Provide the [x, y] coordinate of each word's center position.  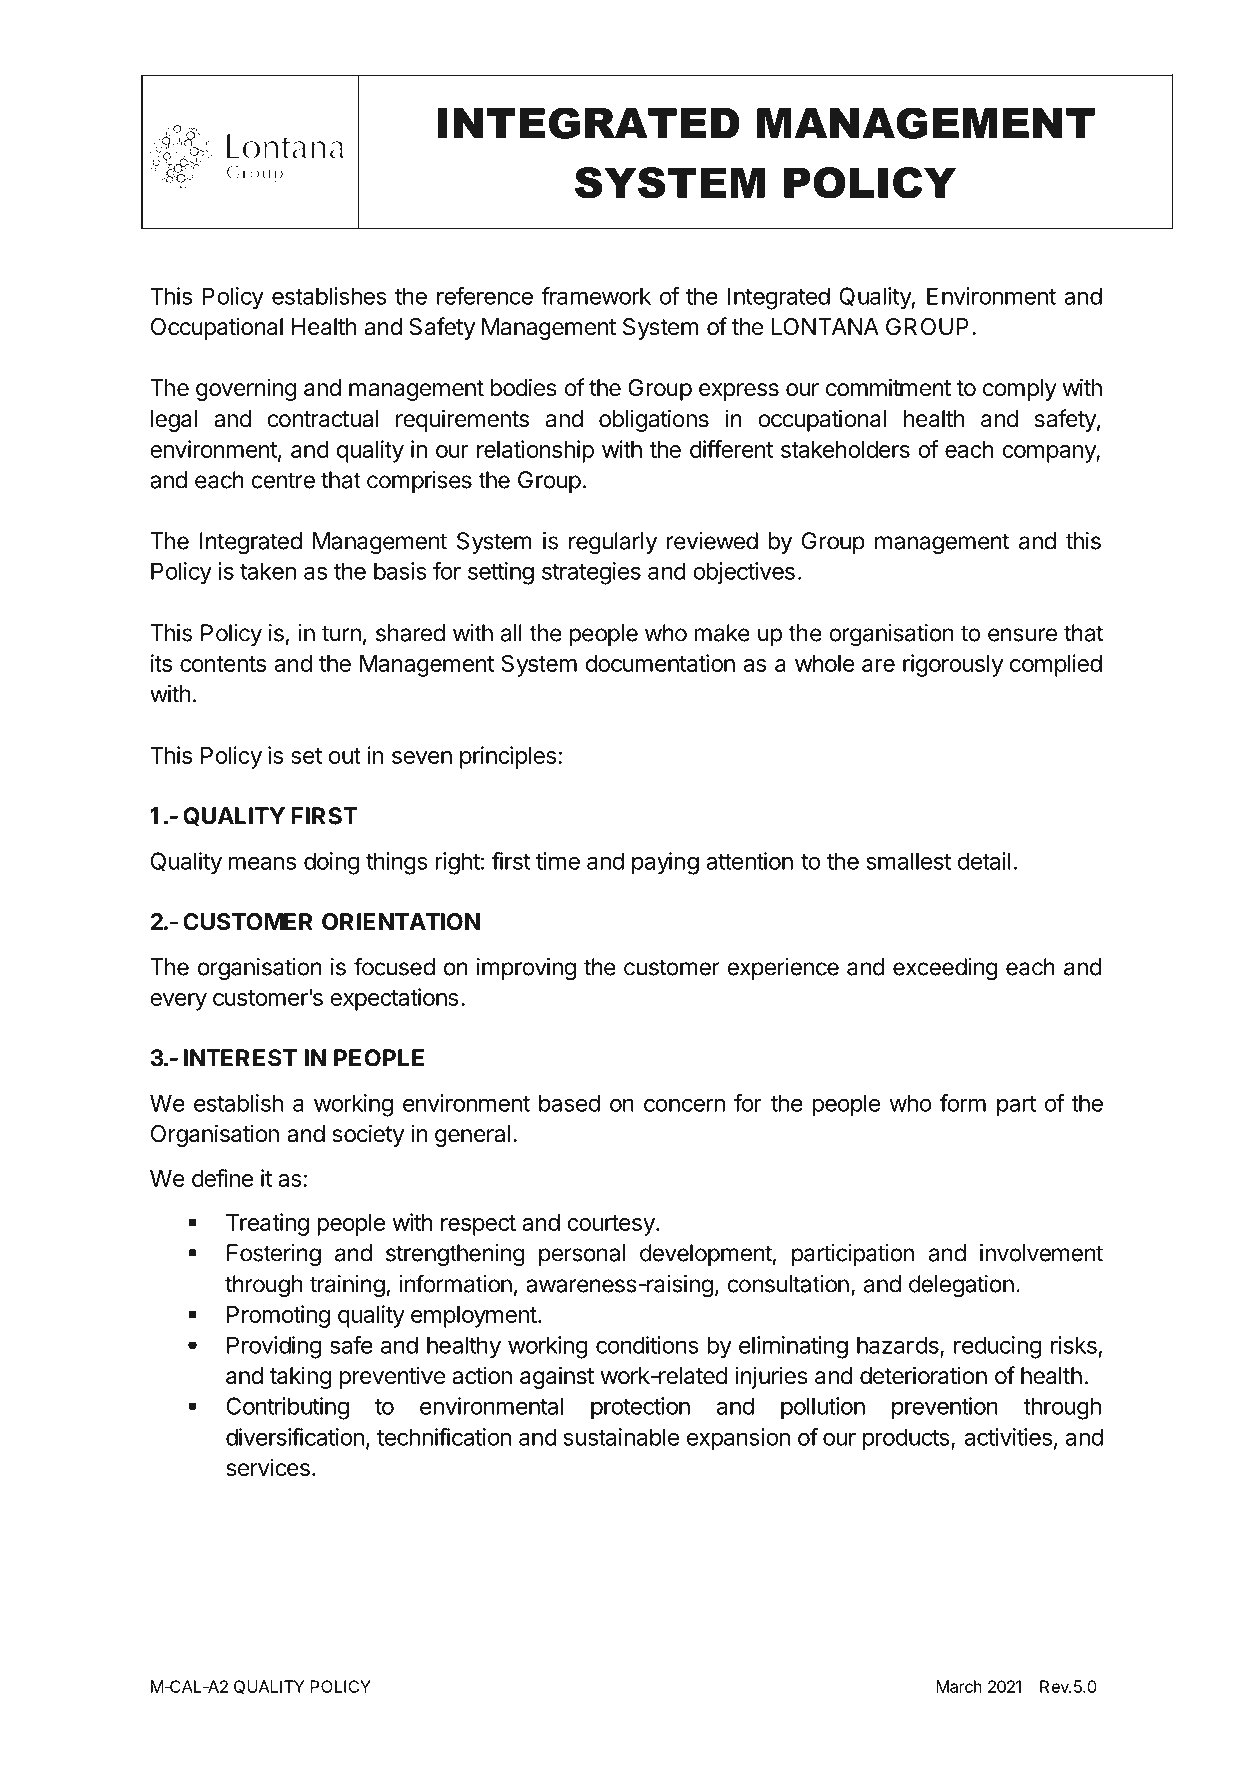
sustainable [621, 1437]
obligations [654, 420]
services [268, 1467]
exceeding [945, 969]
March [959, 1686]
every [178, 1002]
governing [246, 389]
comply [1020, 390]
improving [526, 969]
